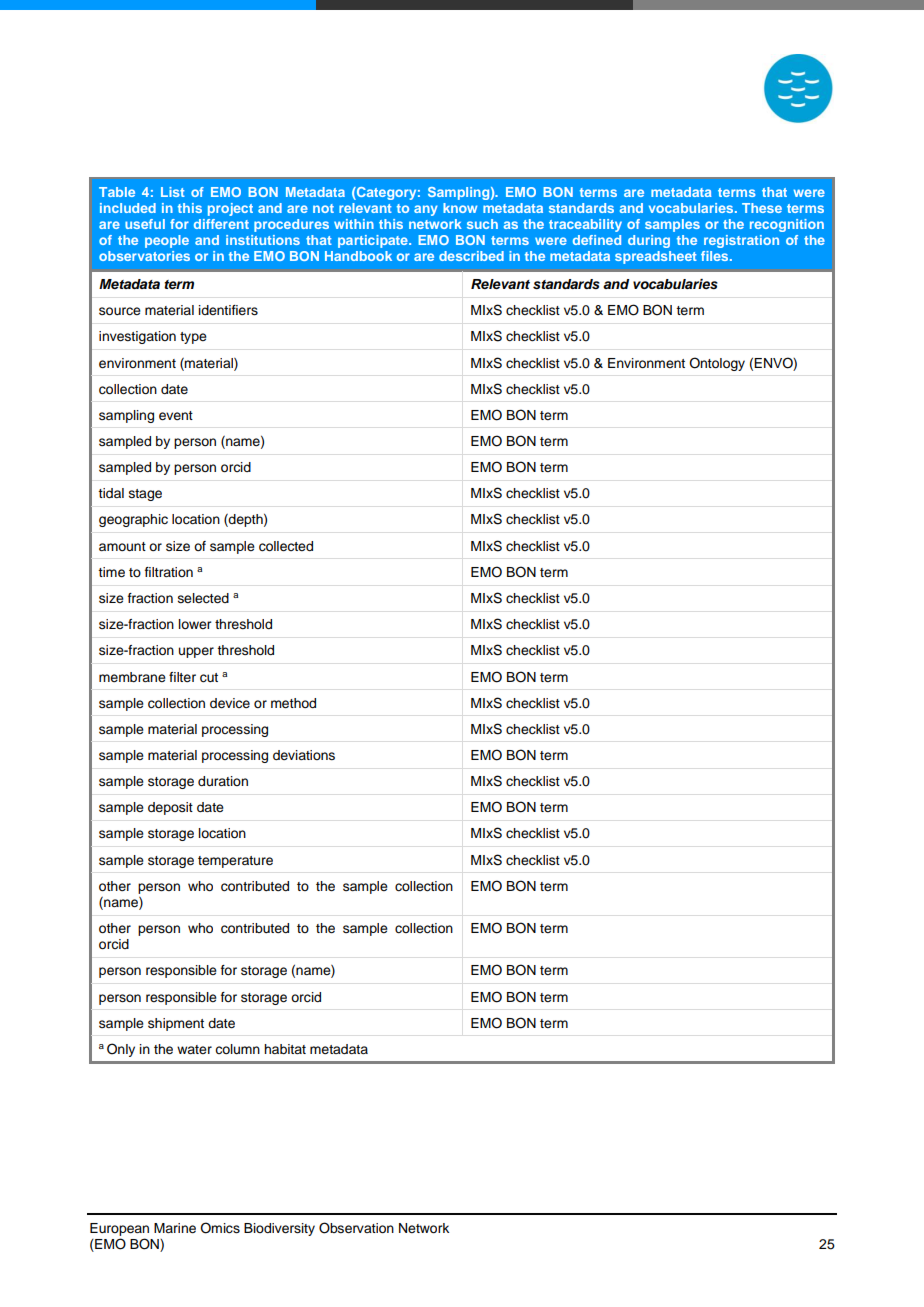  What do you see at coordinates (285, 1049) in the page?
I see `habitat` at bounding box center [285, 1049].
